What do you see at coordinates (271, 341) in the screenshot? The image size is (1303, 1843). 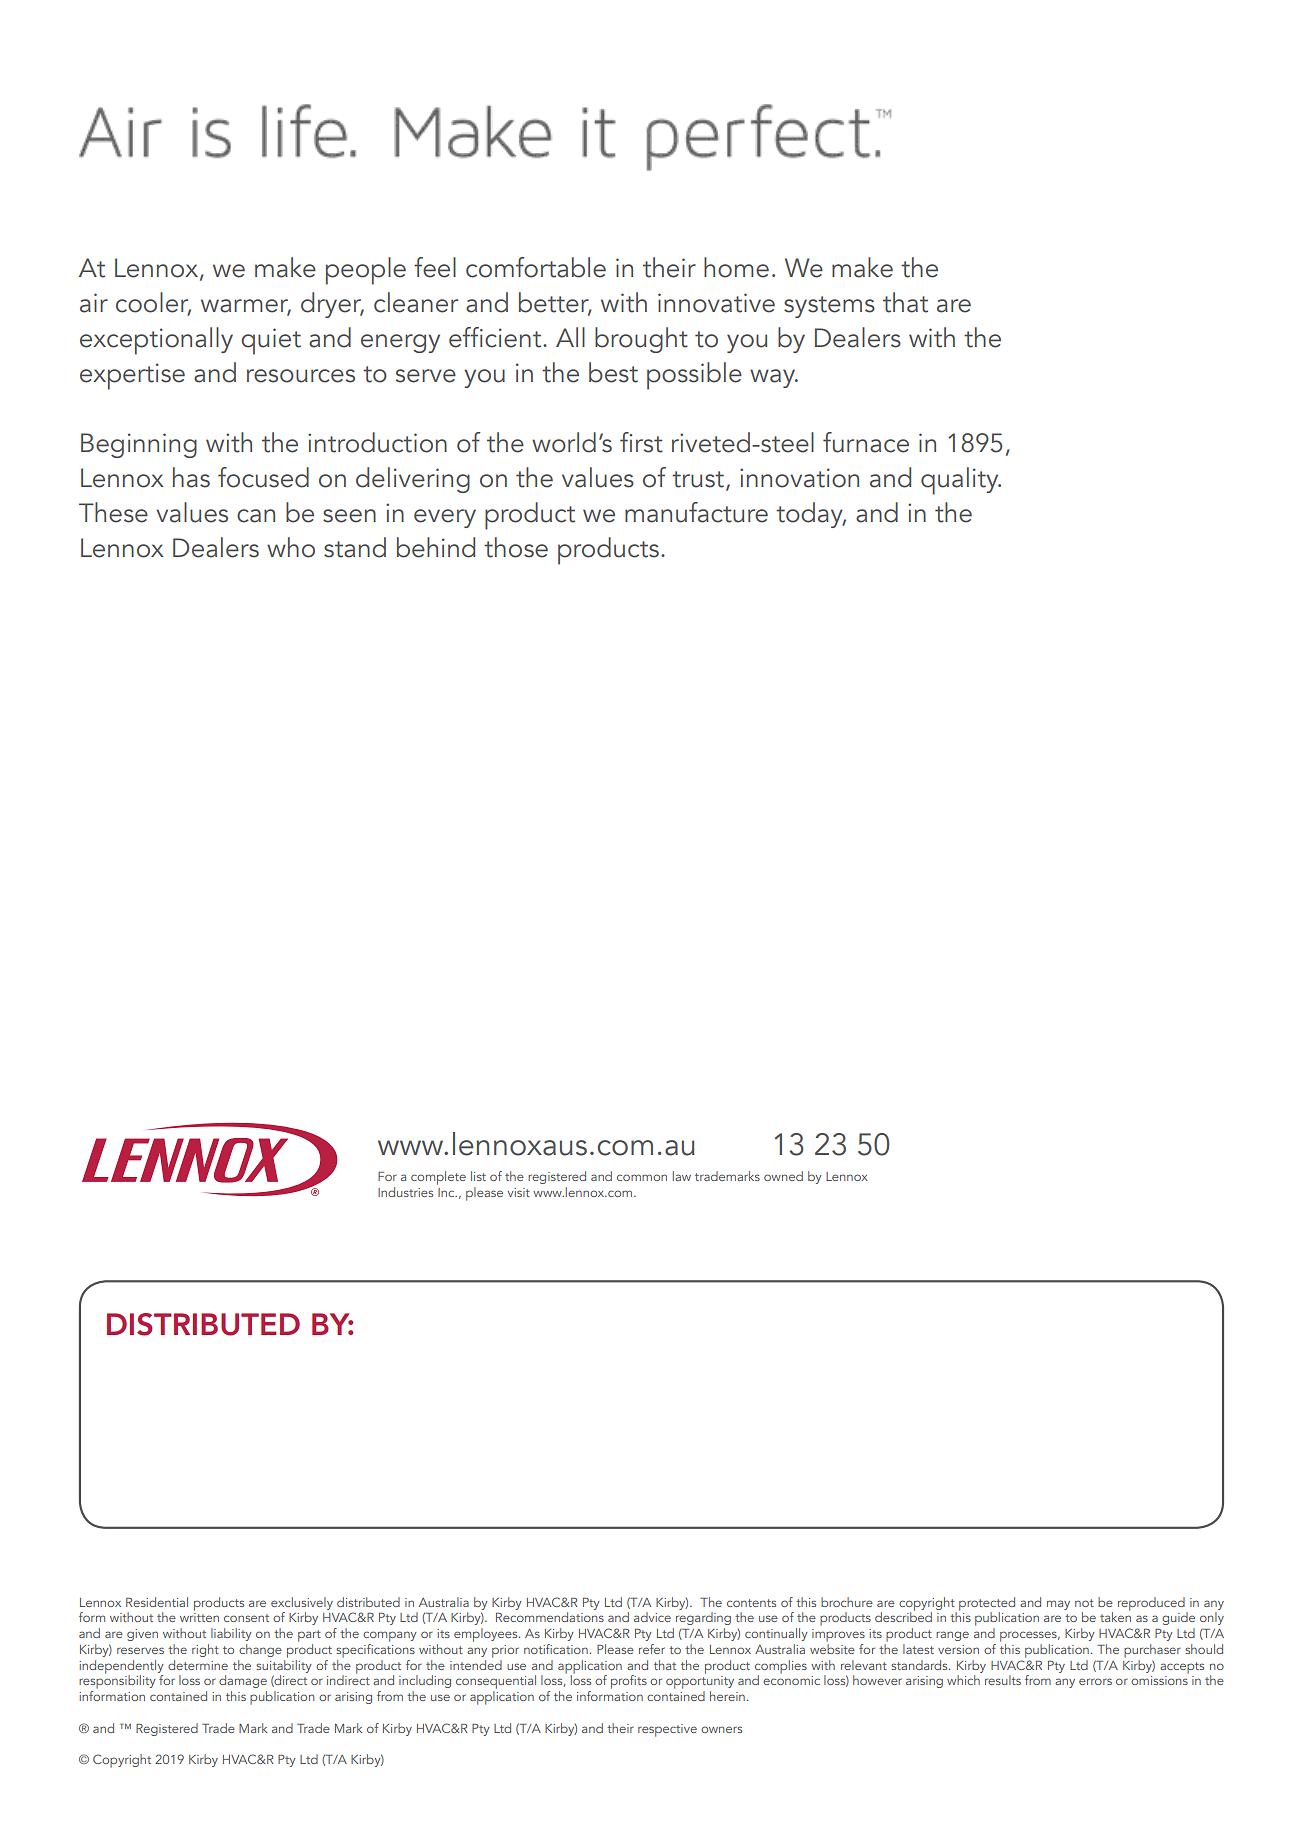 I see `quiet` at bounding box center [271, 341].
